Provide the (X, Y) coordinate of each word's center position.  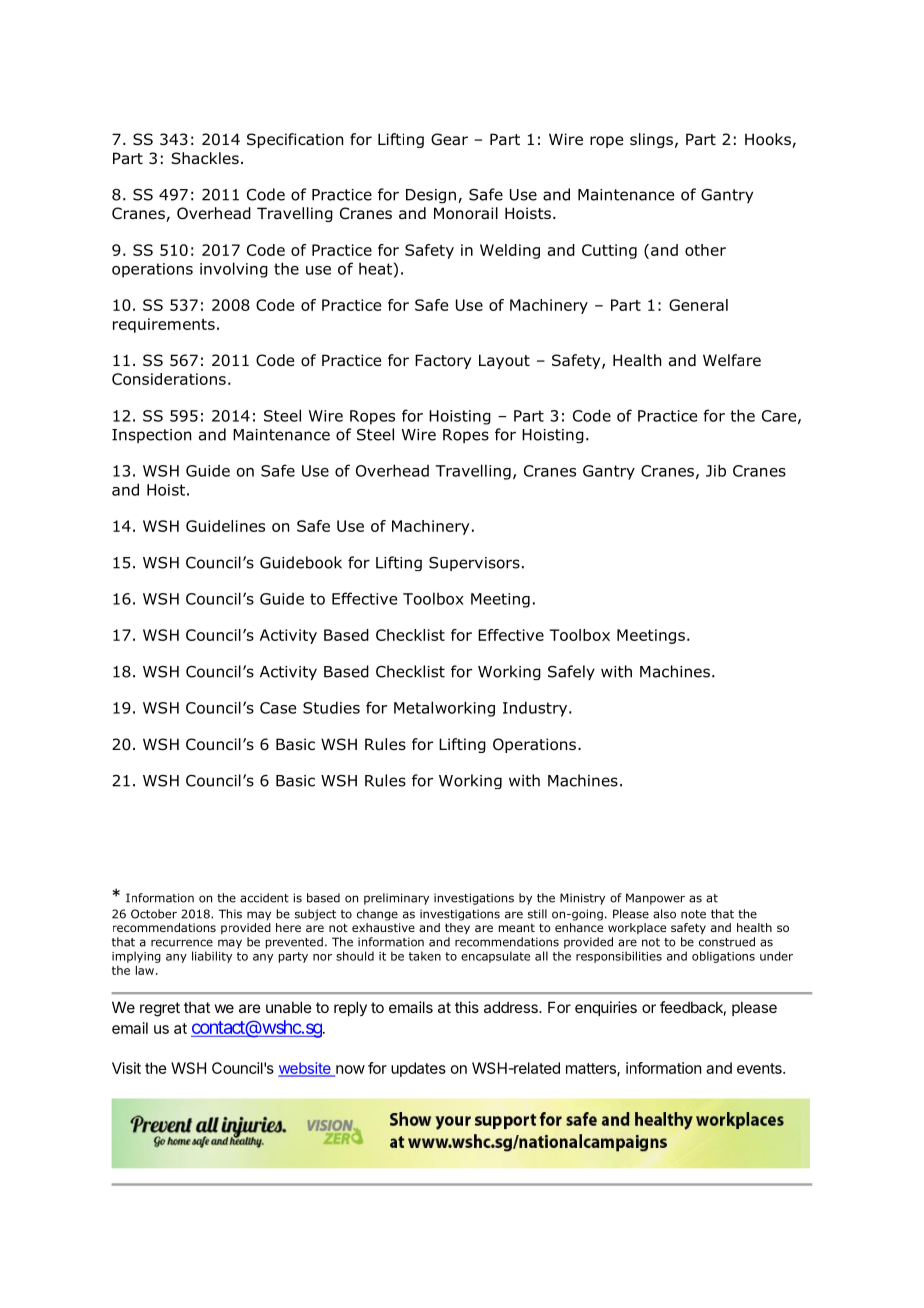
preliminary (396, 899)
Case (278, 708)
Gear (449, 139)
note (693, 914)
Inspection (151, 436)
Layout (504, 361)
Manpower (655, 899)
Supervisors (474, 564)
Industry (536, 709)
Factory (443, 361)
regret (160, 1009)
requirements (164, 325)
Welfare (732, 360)
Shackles (205, 158)
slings (651, 140)
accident (264, 898)
